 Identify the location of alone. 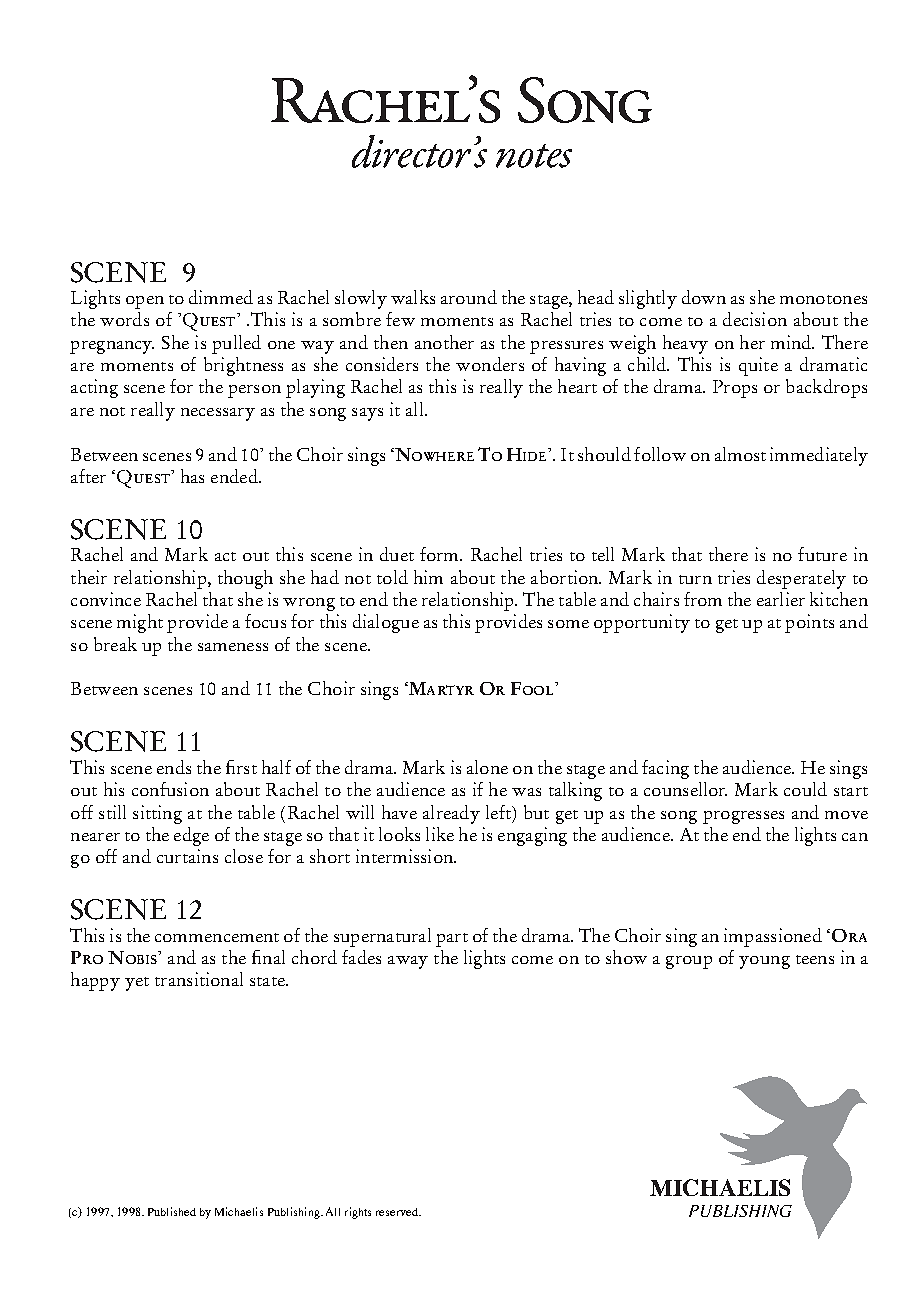
(487, 767).
